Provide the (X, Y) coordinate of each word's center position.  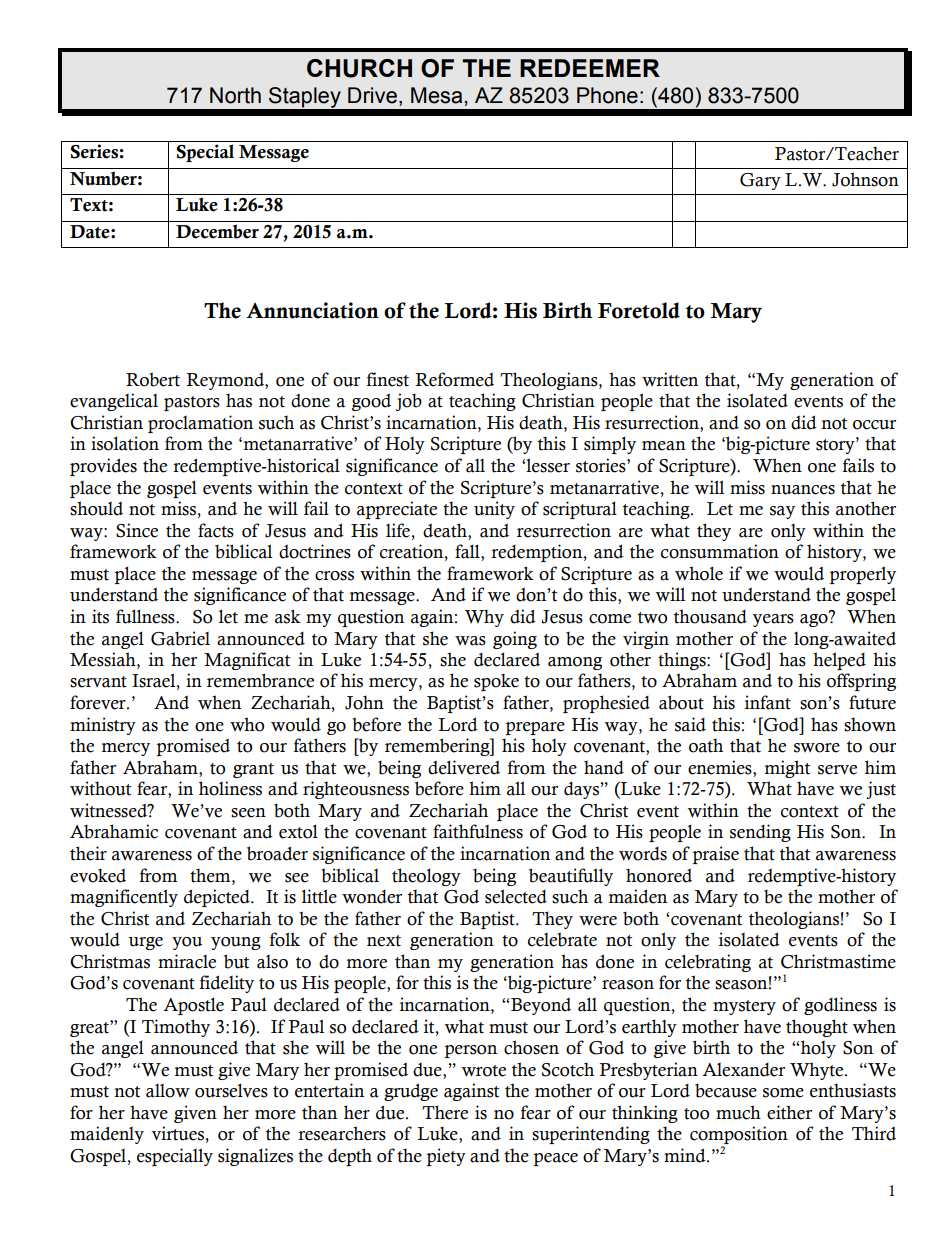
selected (516, 896)
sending (760, 833)
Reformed (454, 379)
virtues (178, 1133)
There (445, 1112)
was (470, 641)
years (773, 620)
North (235, 95)
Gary (760, 181)
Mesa (436, 95)
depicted (218, 898)
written (670, 379)
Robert (153, 379)
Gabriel (180, 638)
